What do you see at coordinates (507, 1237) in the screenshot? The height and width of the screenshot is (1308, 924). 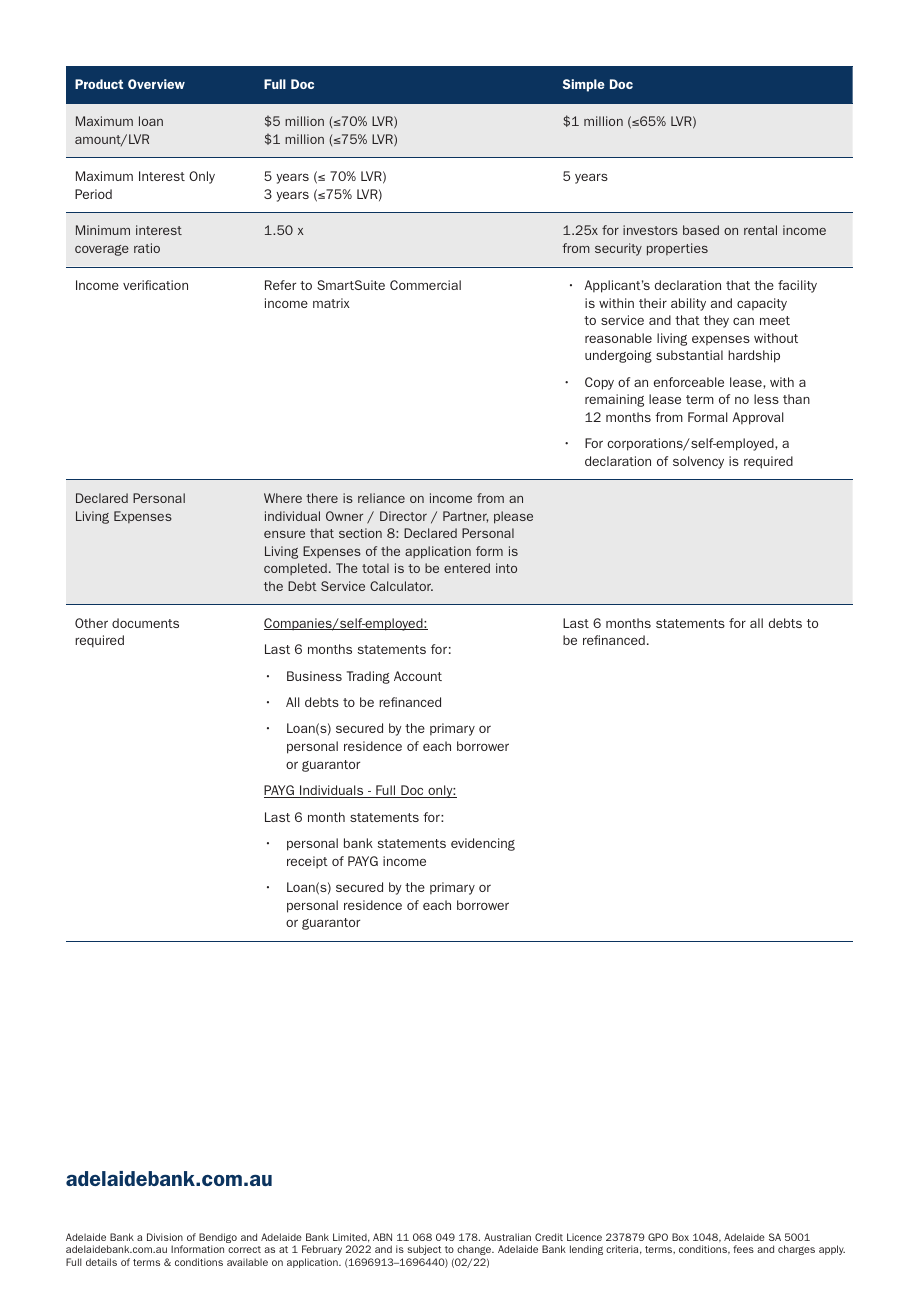 I see `Australian` at bounding box center [507, 1237].
